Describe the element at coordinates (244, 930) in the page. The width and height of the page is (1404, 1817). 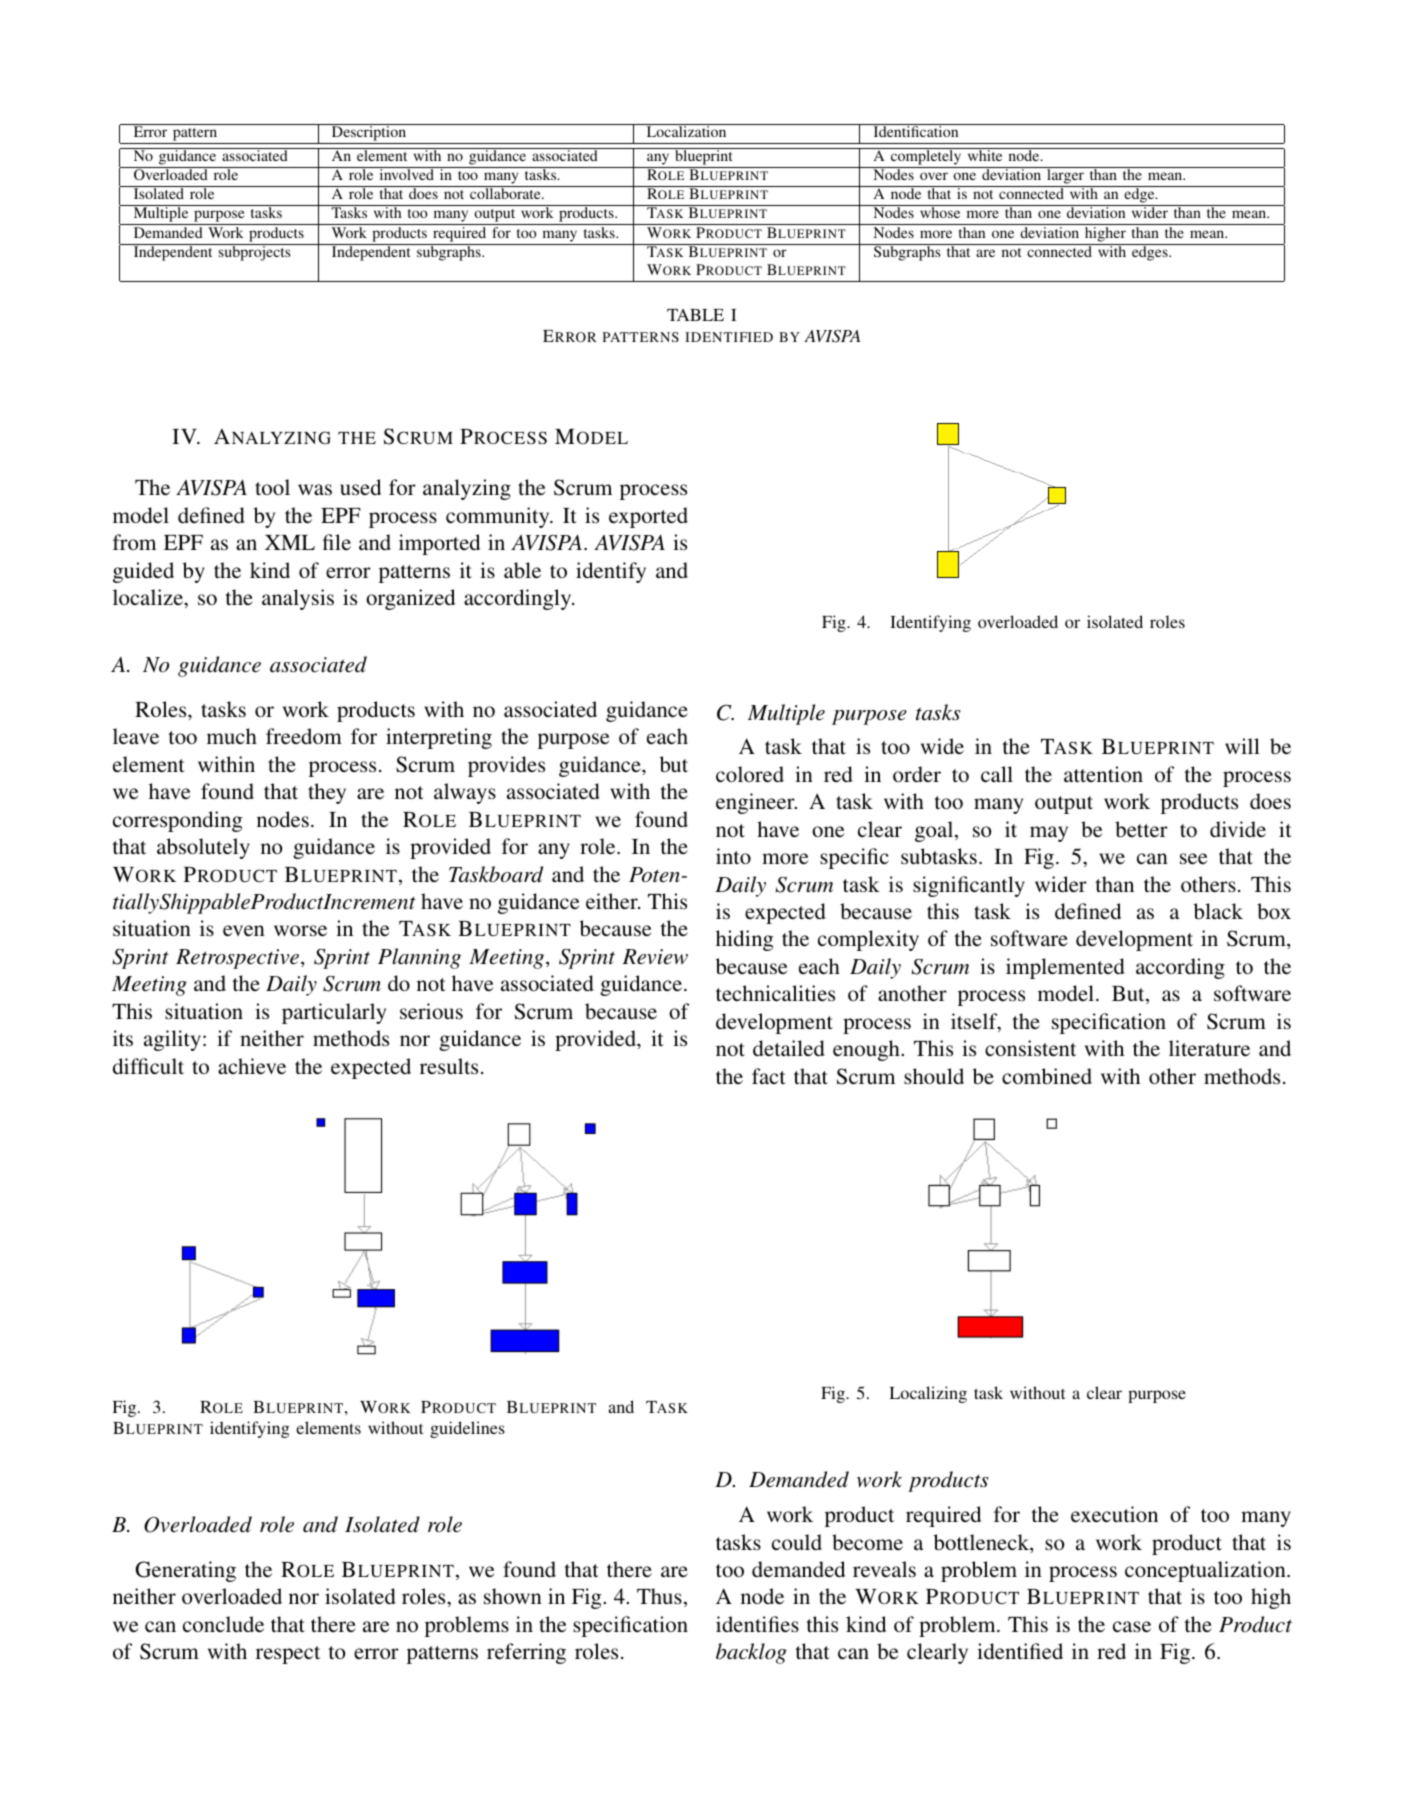
I see `even` at that location.
